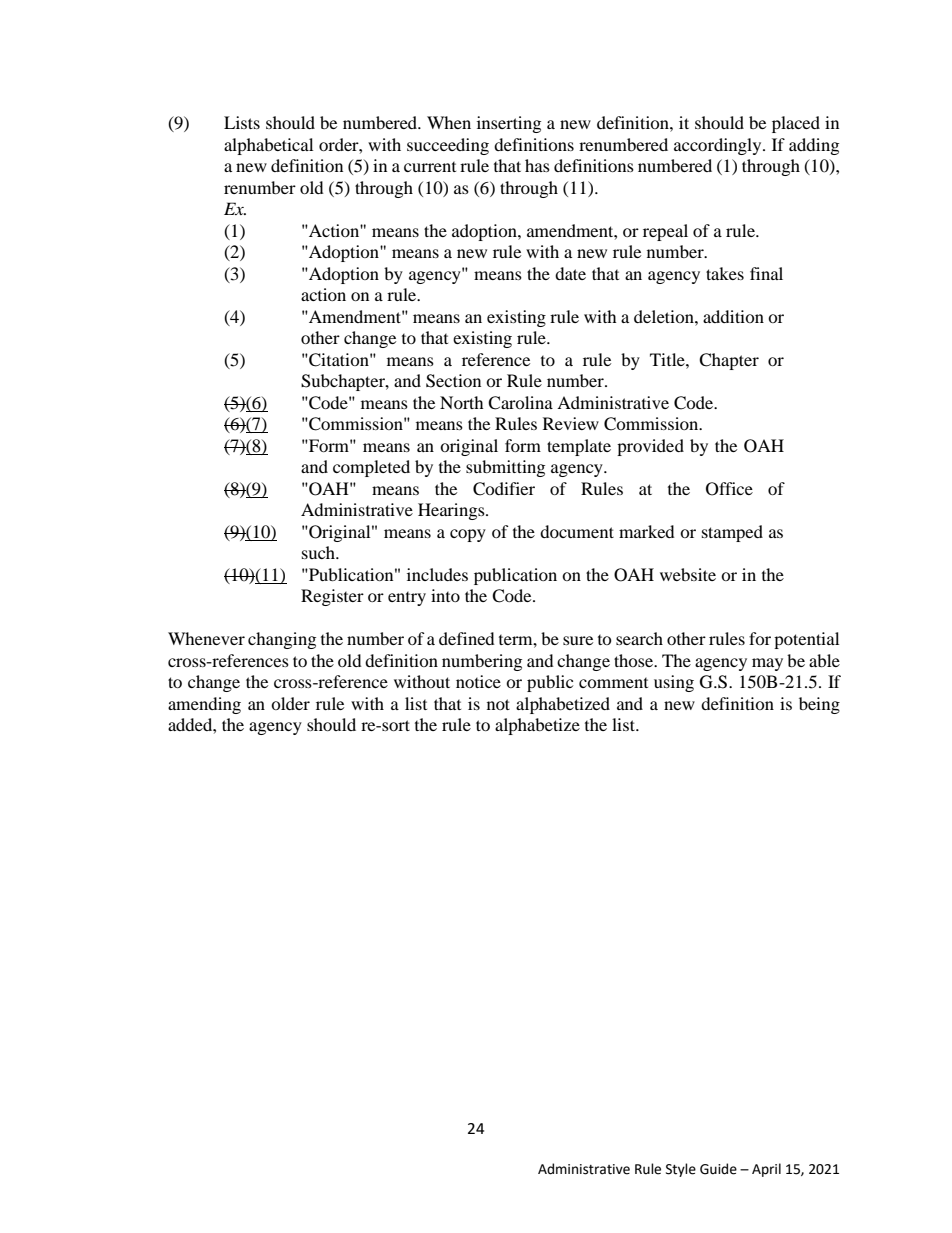 This screenshot has width=952, height=1233. What do you see at coordinates (766, 1170) in the screenshot?
I see `April` at bounding box center [766, 1170].
